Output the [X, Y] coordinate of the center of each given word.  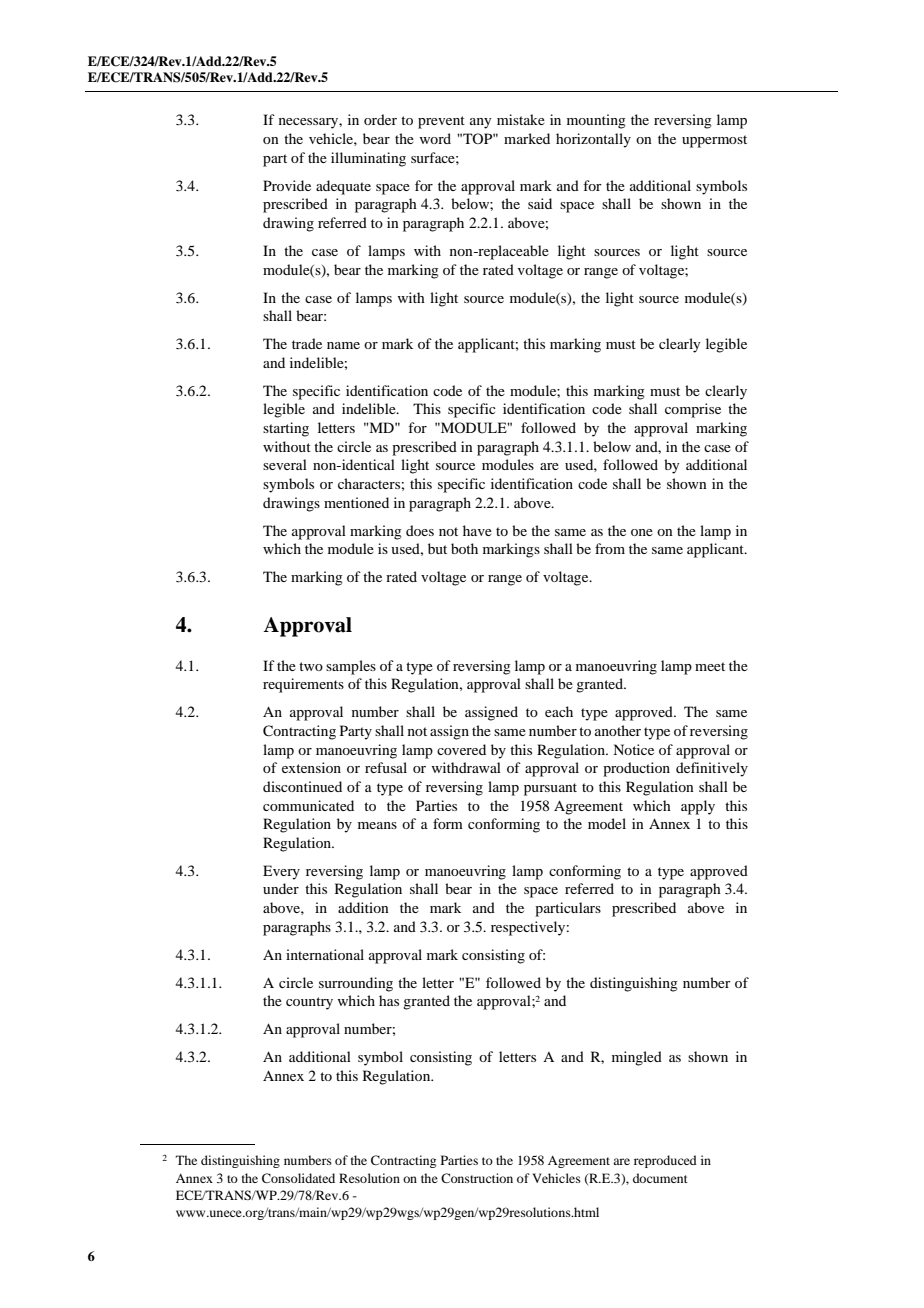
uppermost [714, 141]
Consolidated [298, 1178]
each [559, 711]
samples [351, 667]
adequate [343, 187]
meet [710, 666]
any [480, 123]
